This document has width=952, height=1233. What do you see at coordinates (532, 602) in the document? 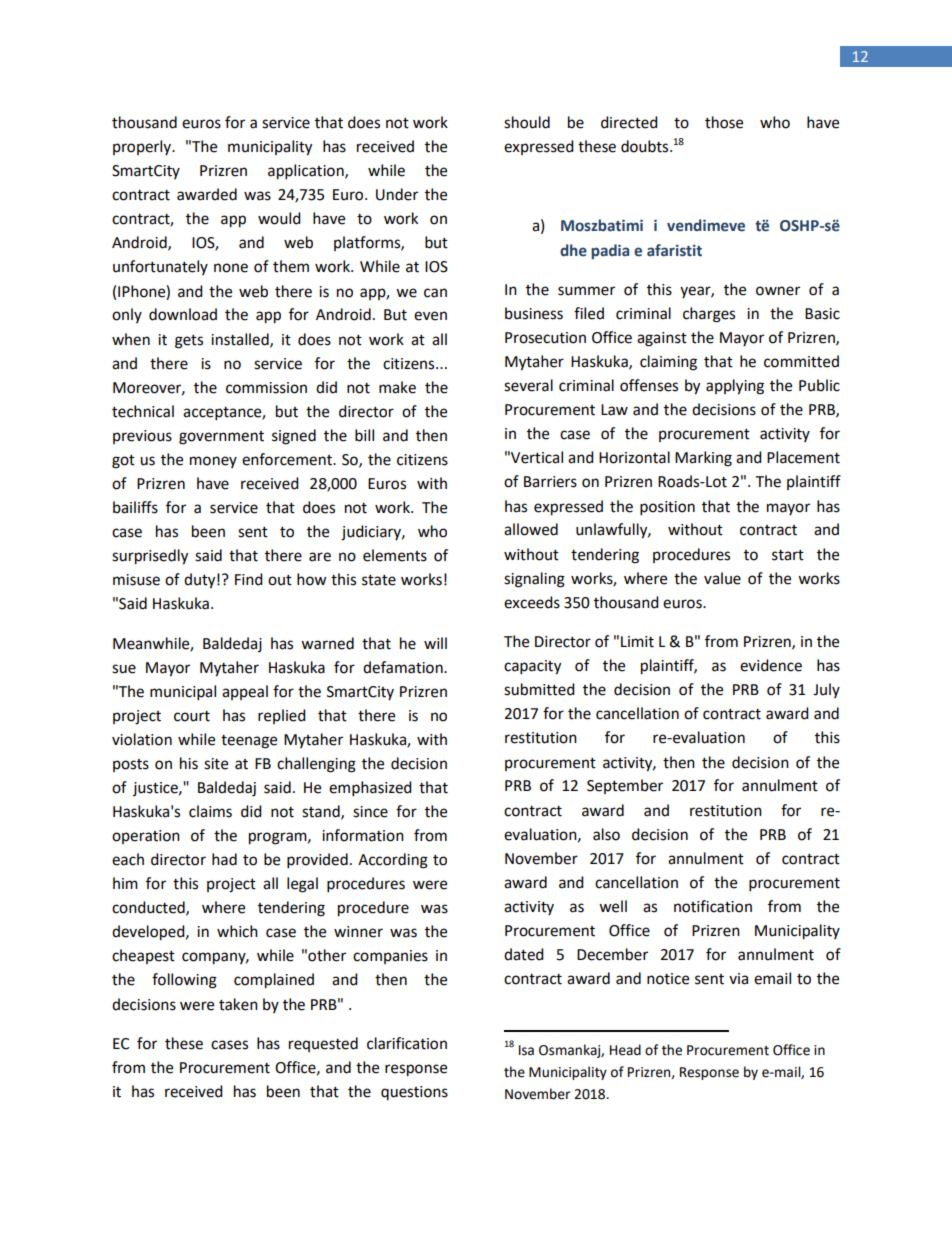
I see `exceeds` at bounding box center [532, 602].
